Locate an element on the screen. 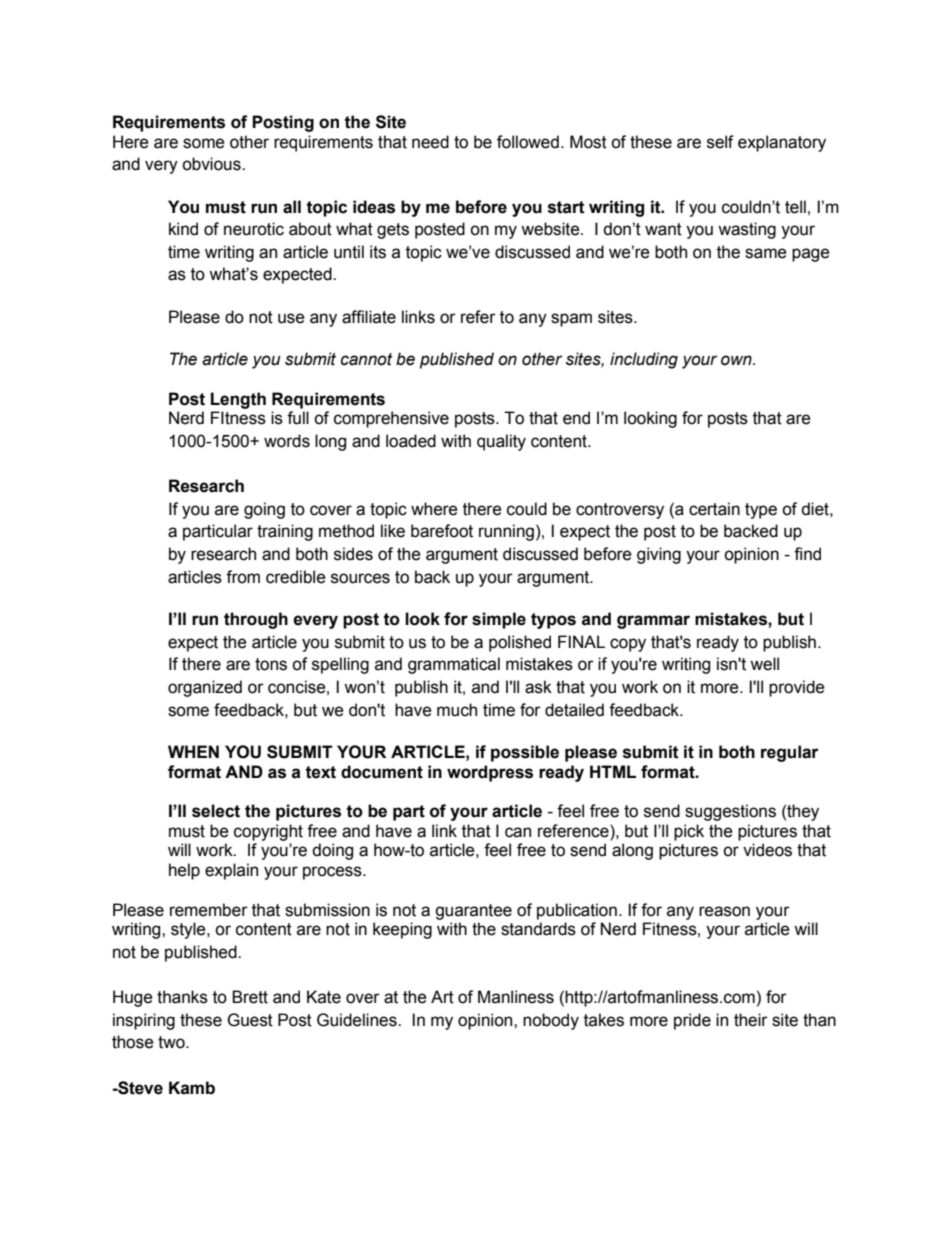 This screenshot has width=952, height=1233. nobody is located at coordinates (551, 1021).
